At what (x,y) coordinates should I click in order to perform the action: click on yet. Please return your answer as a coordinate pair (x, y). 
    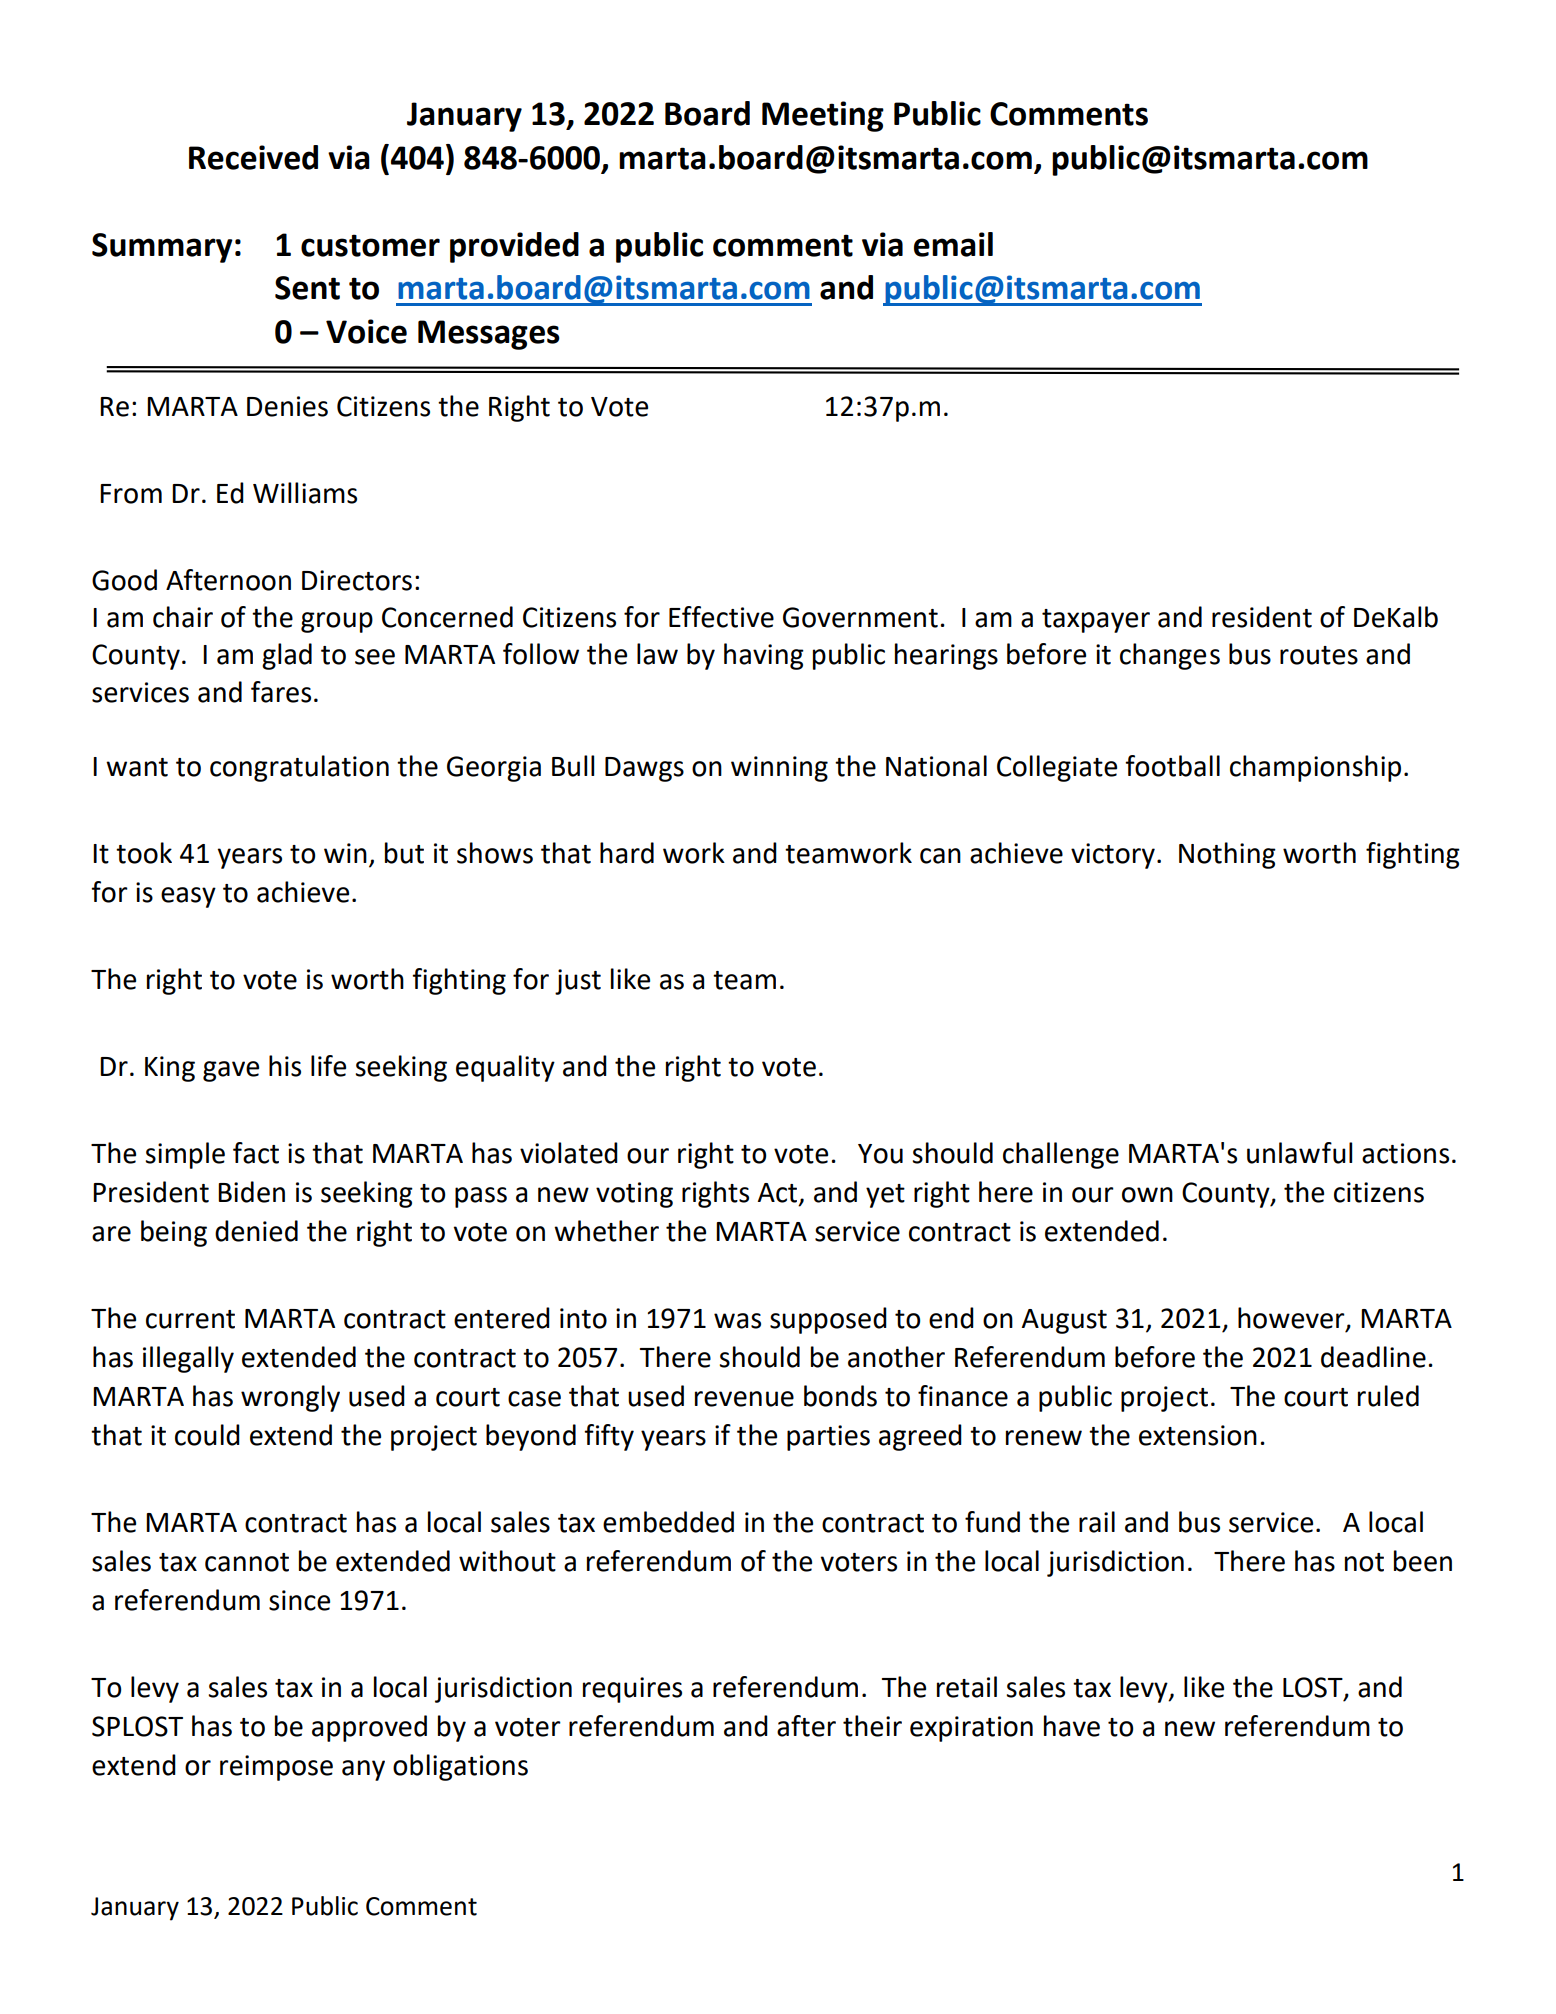
    Looking at the image, I should click on (885, 1196).
